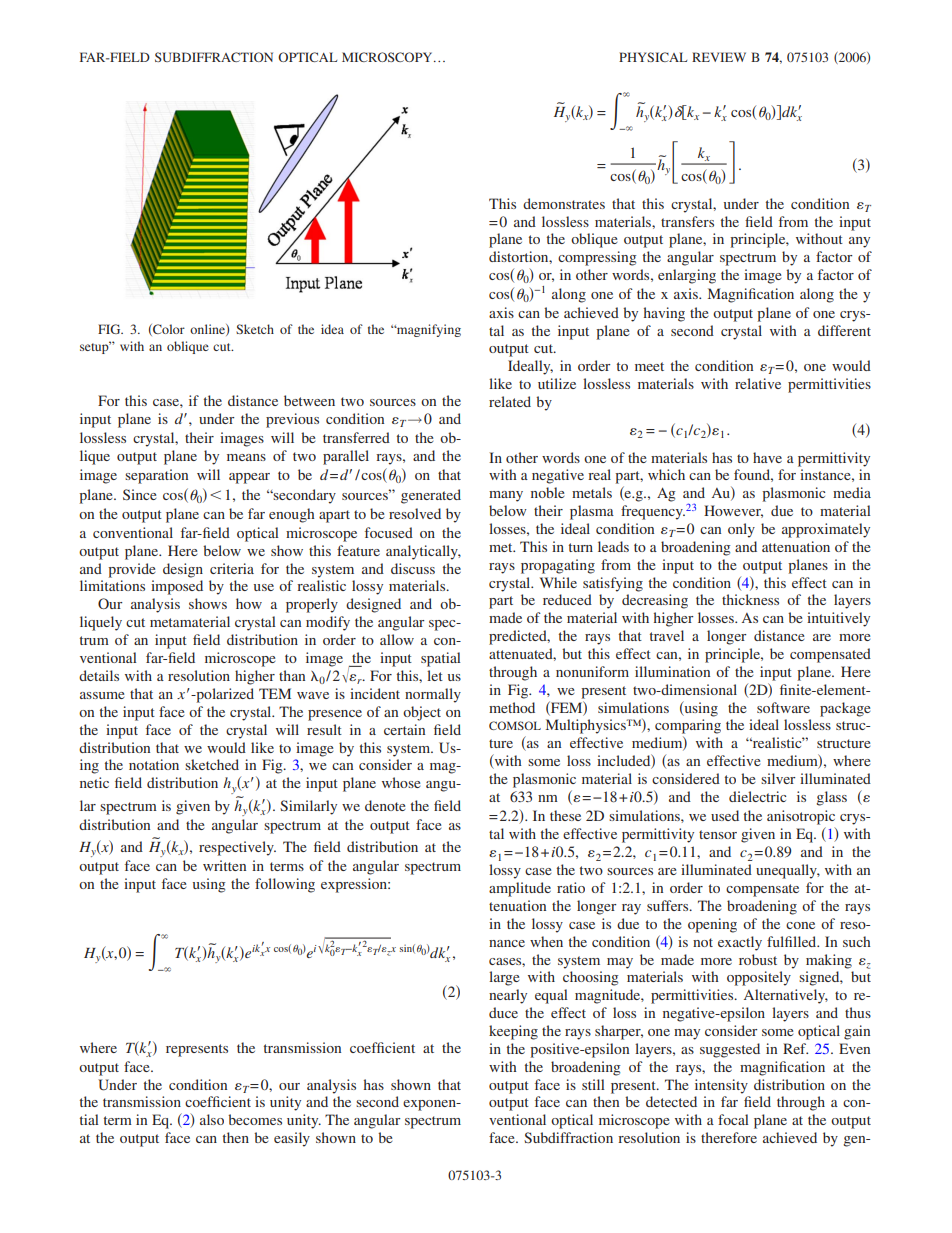 The image size is (952, 1233). I want to click on between, so click(309, 400).
